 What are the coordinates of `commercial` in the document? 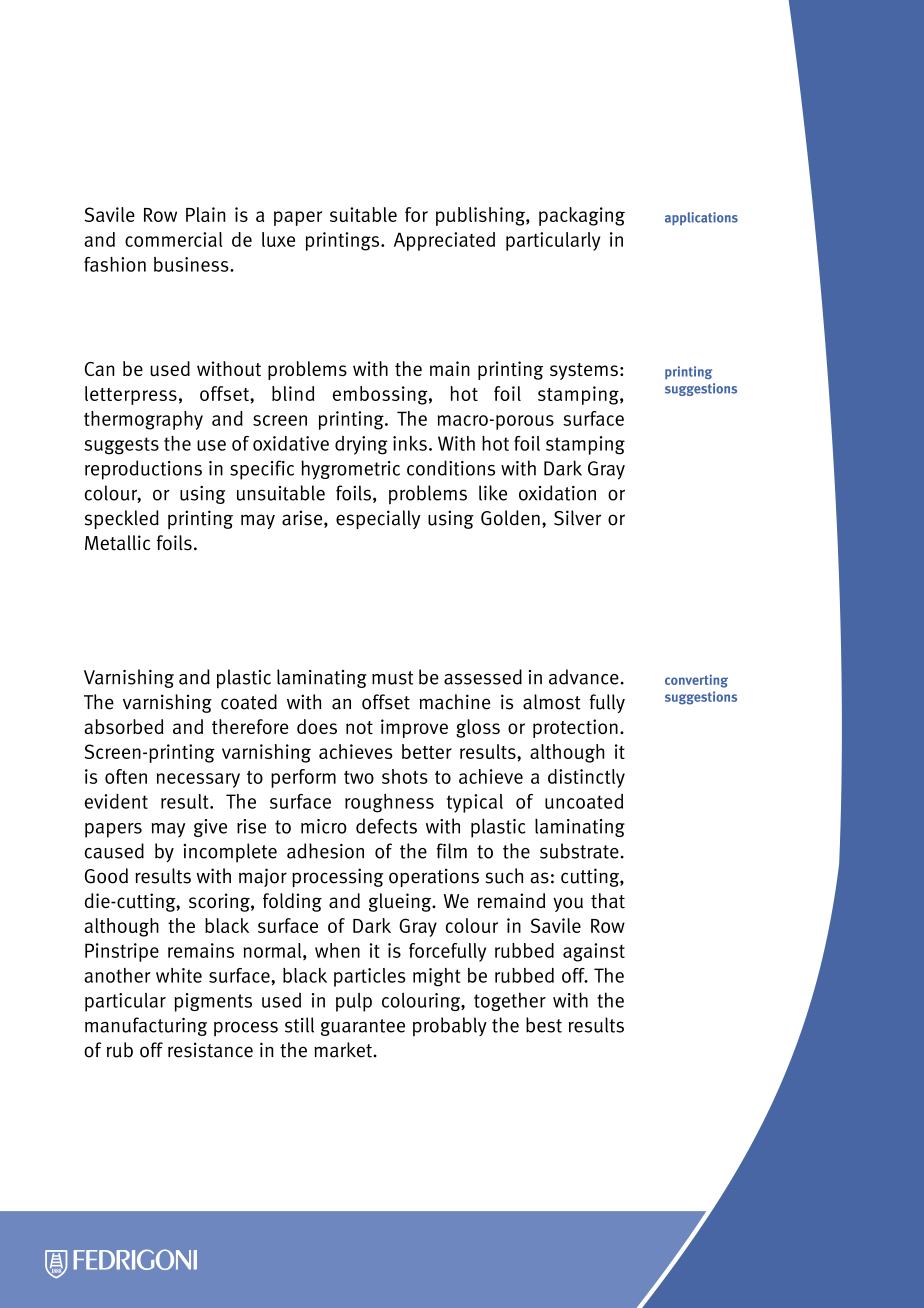 It's located at (174, 239).
